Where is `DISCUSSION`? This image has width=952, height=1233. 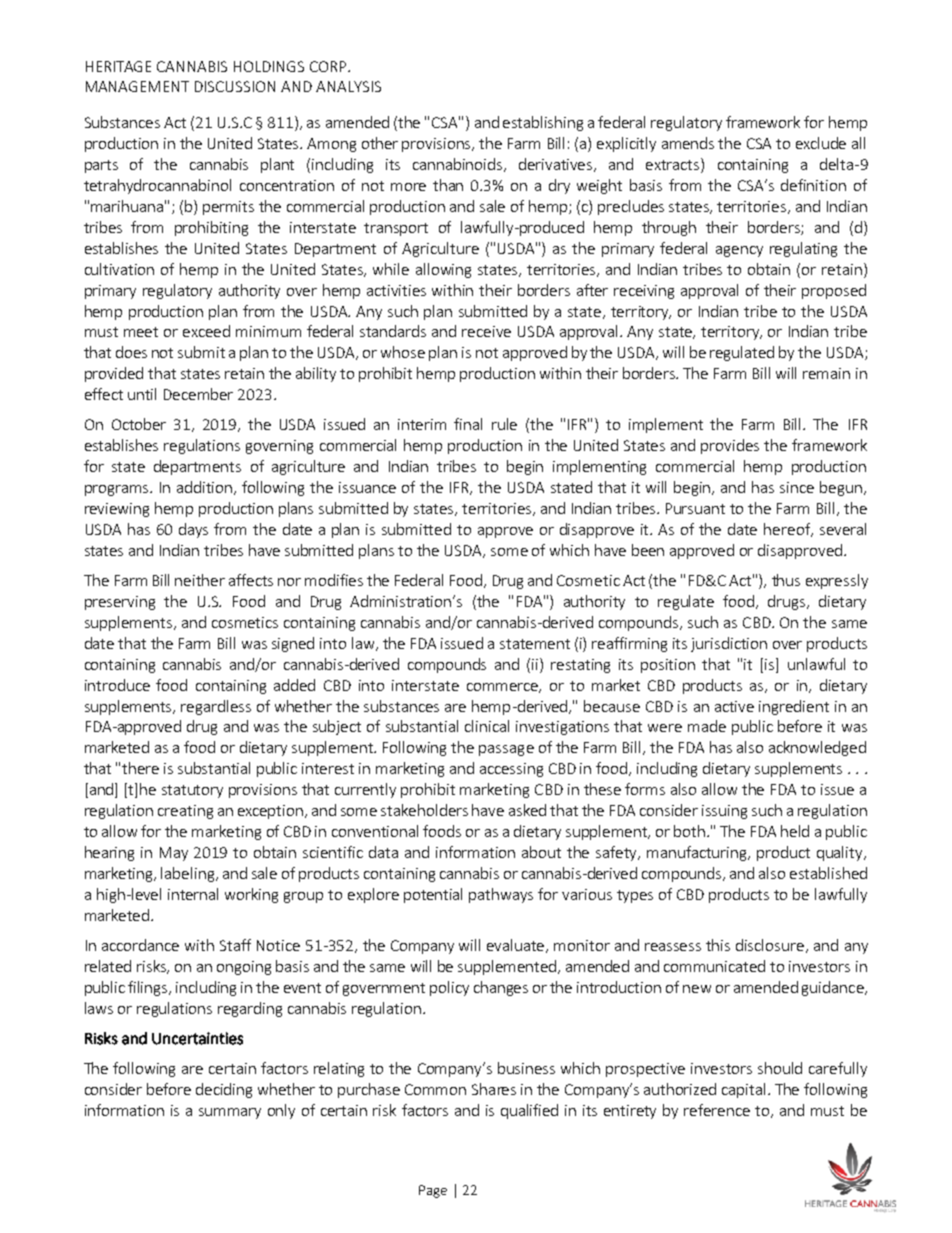
DISCUSSION is located at coordinates (235, 86).
